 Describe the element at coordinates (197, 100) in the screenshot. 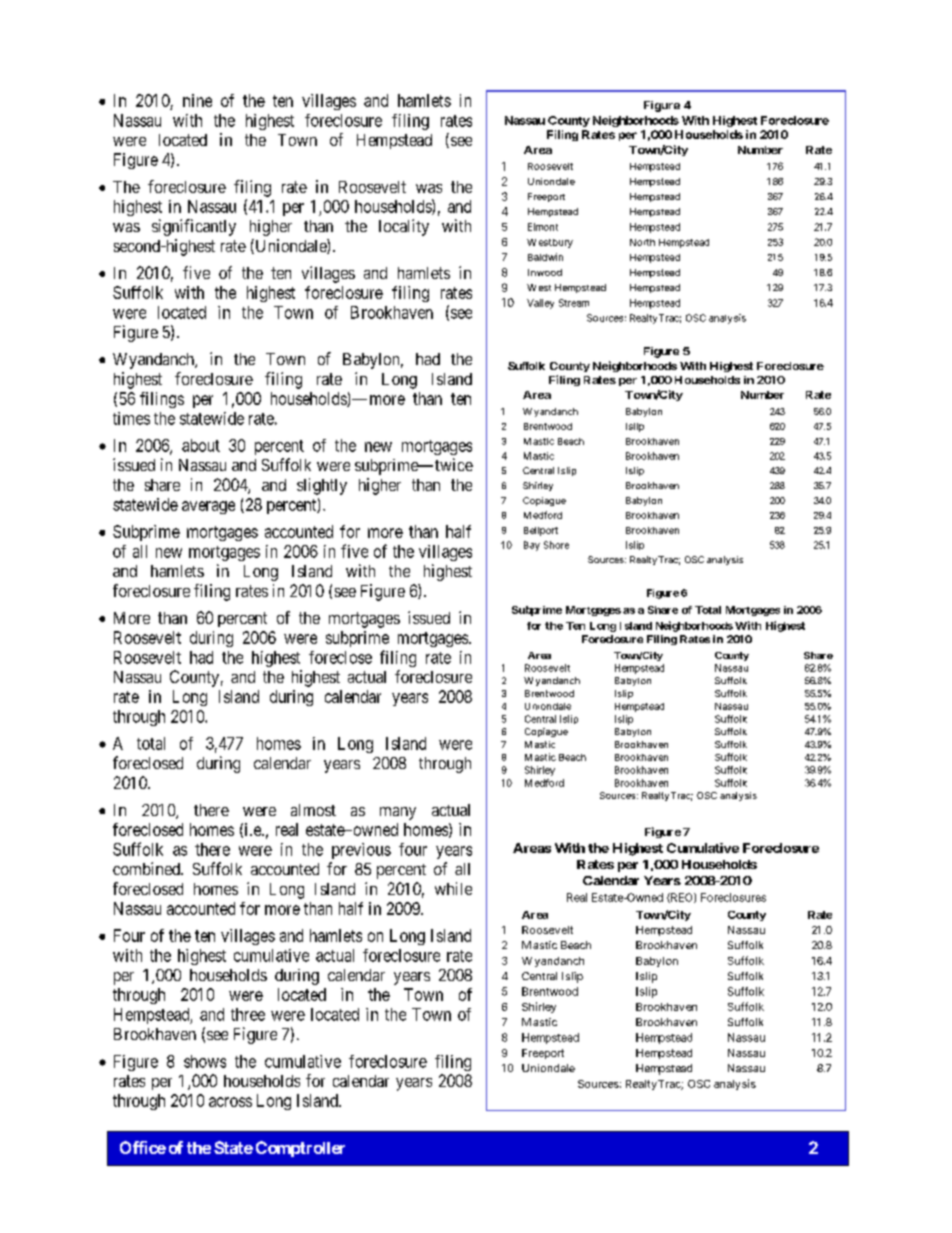

I see `nine` at that location.
